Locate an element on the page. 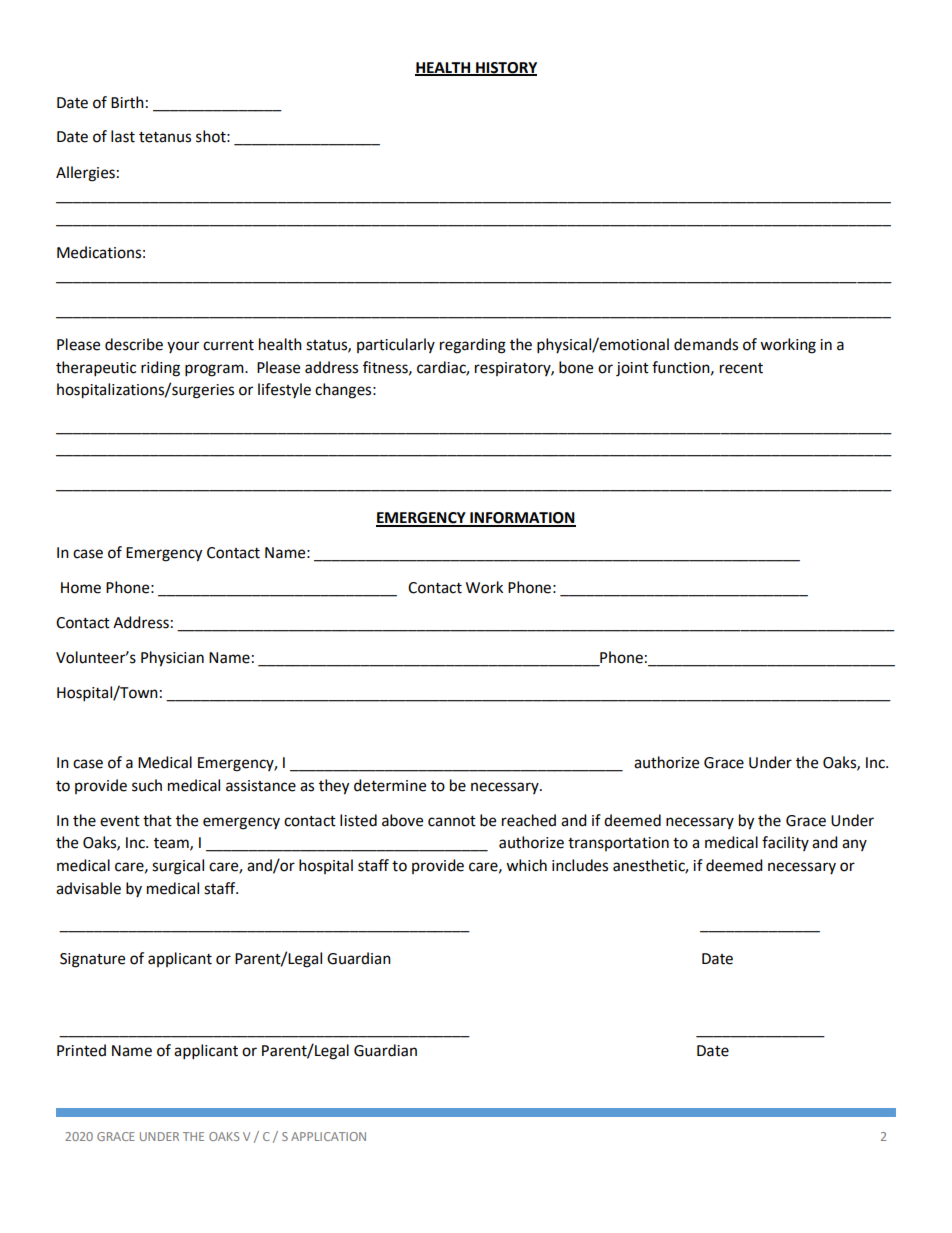  riding is located at coordinates (160, 369).
